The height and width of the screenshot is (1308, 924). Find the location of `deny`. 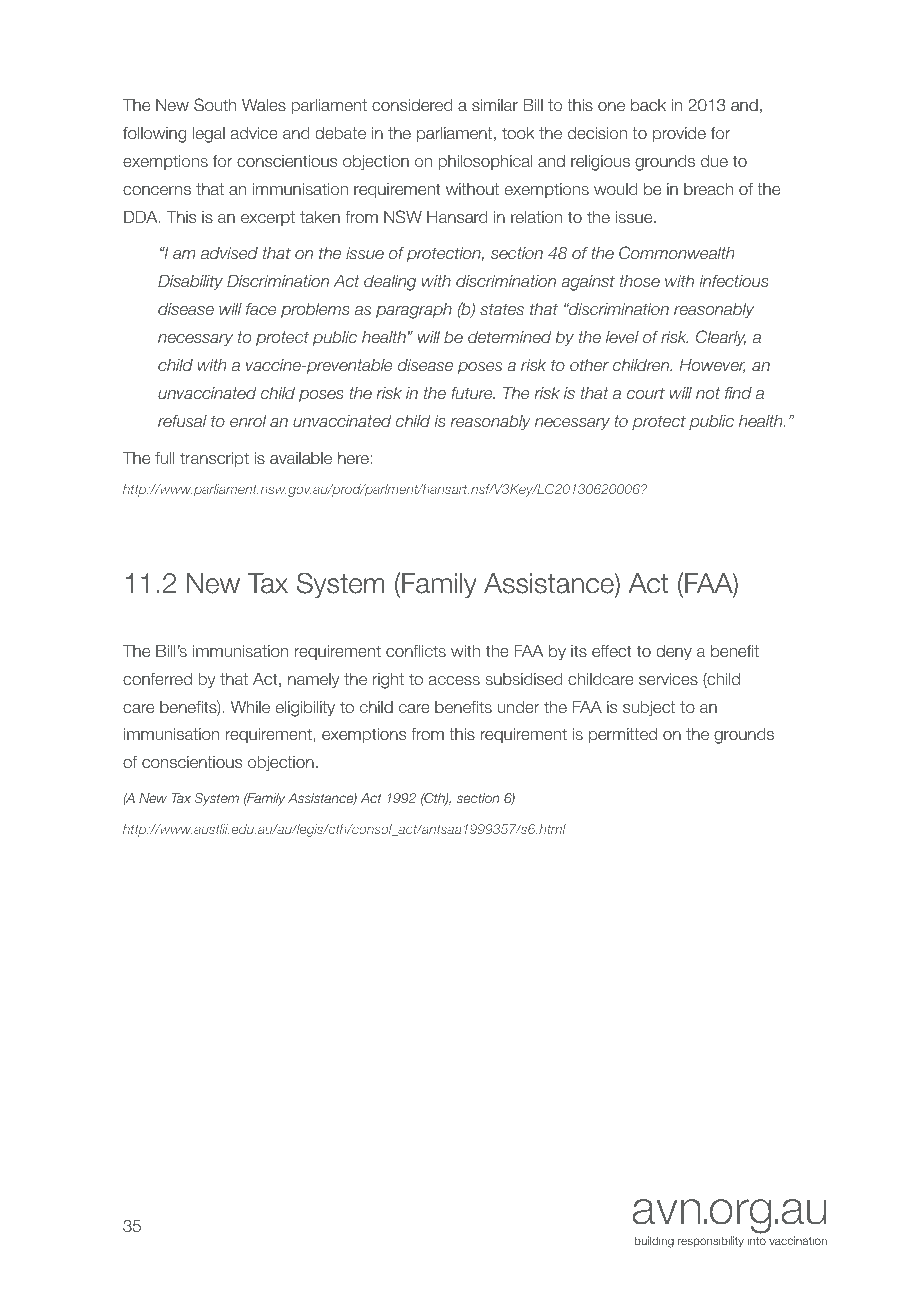

deny is located at coordinates (674, 653).
